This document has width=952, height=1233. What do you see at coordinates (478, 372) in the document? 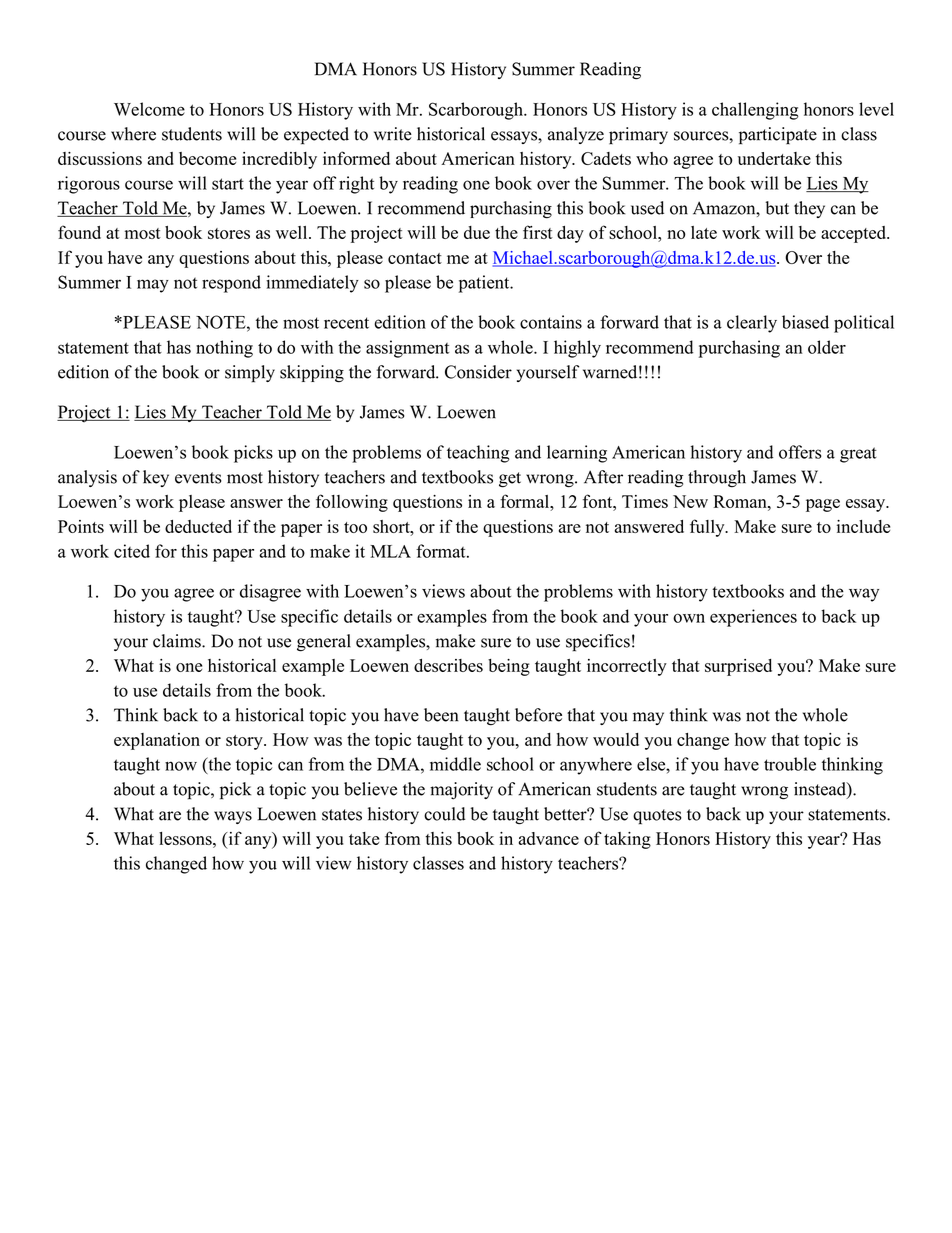
I see `Consider` at bounding box center [478, 372].
